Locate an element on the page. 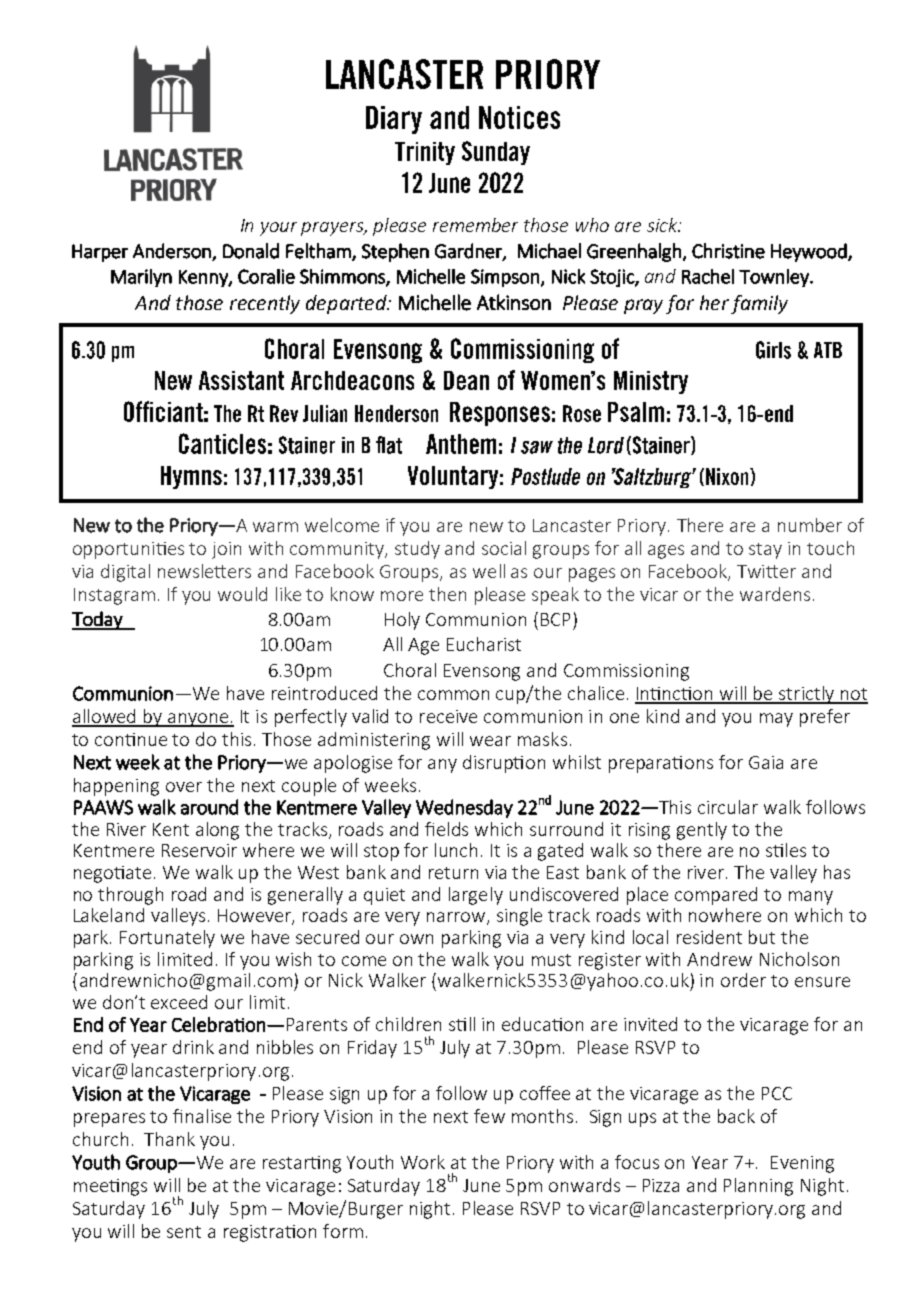 The height and width of the image is (1308, 924). anyone is located at coordinates (198, 720).
